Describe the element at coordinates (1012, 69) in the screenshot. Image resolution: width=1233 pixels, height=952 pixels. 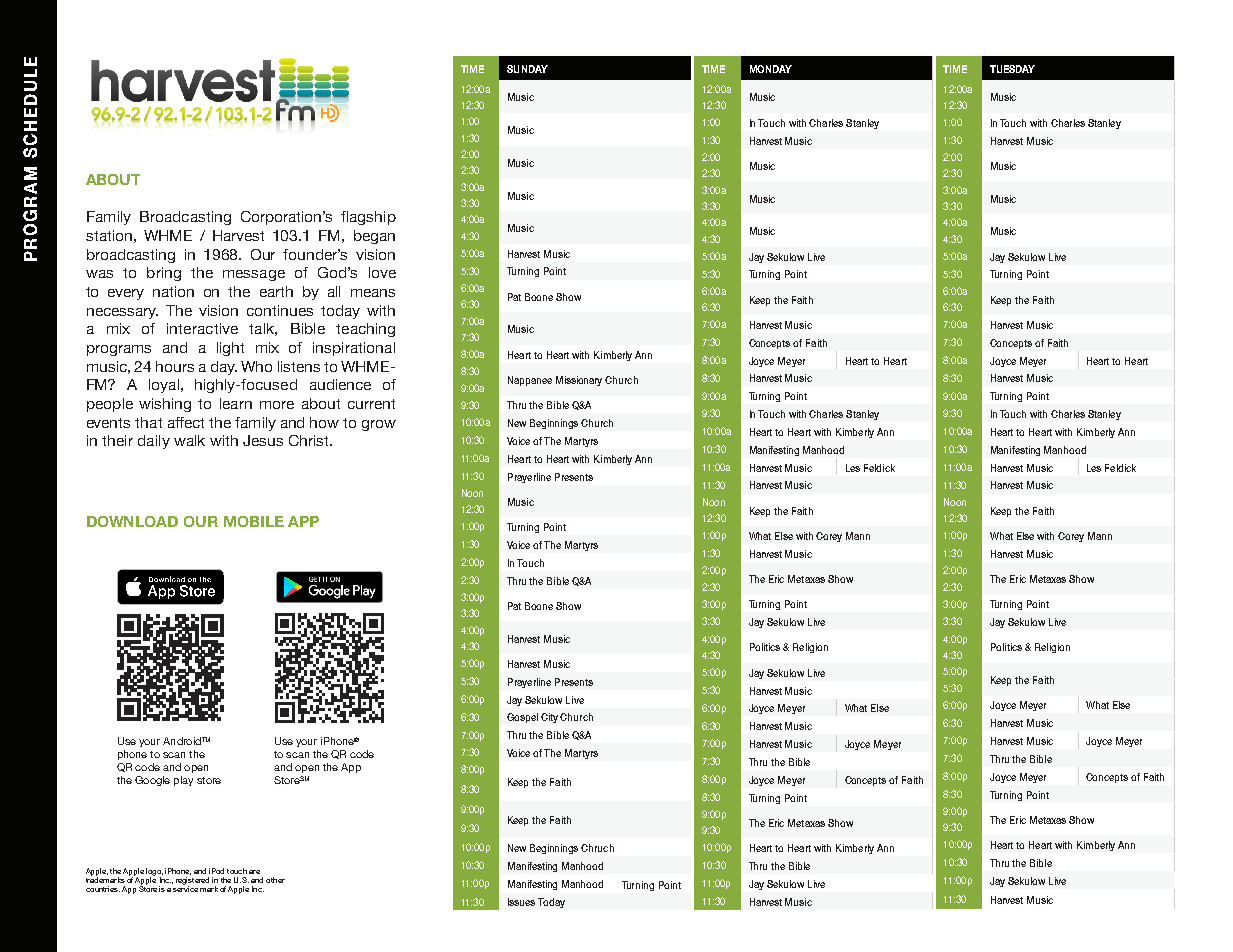
I see `TUESDAY` at that location.
